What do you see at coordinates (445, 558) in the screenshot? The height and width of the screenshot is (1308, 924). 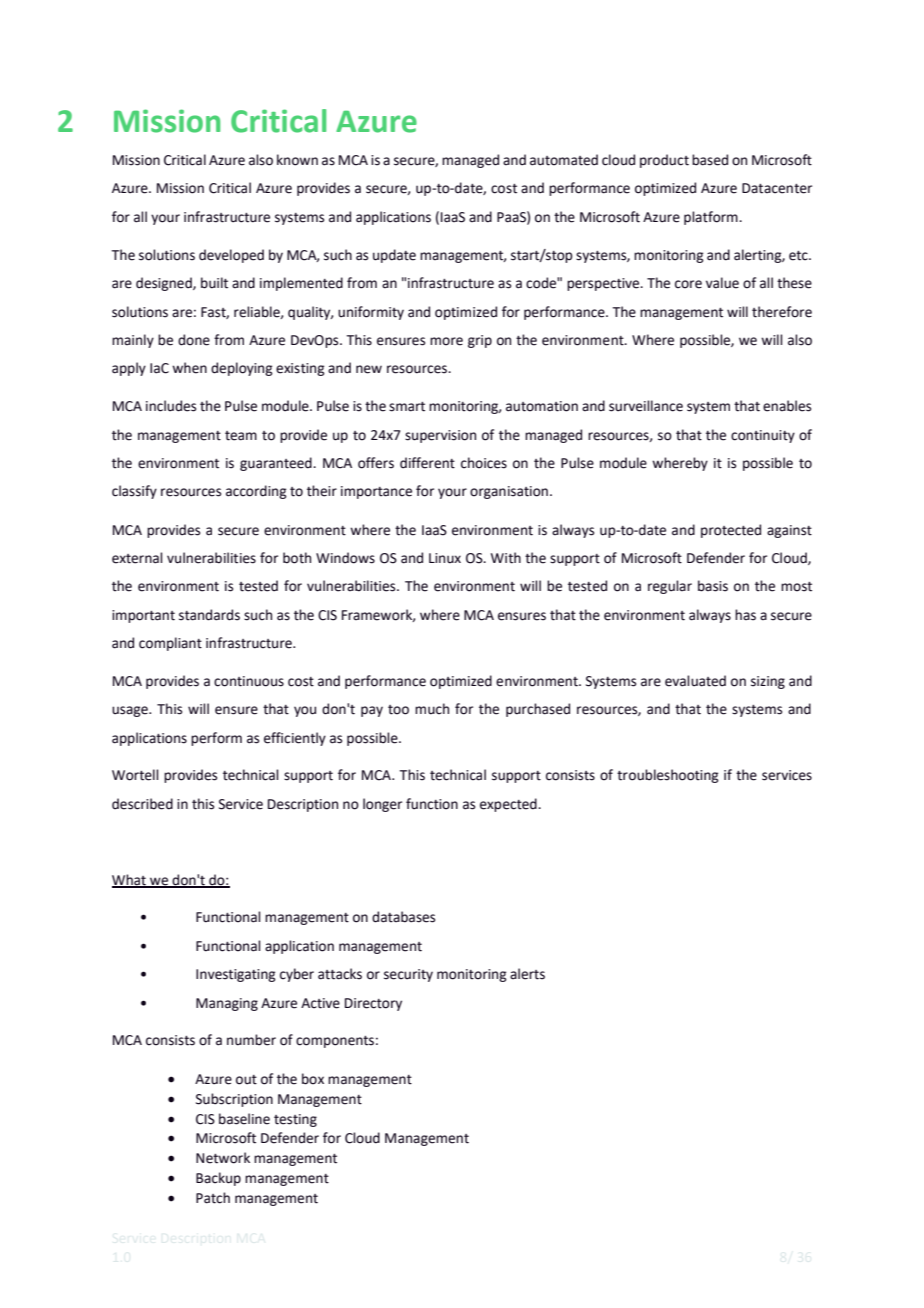 I see `Linux` at bounding box center [445, 558].
